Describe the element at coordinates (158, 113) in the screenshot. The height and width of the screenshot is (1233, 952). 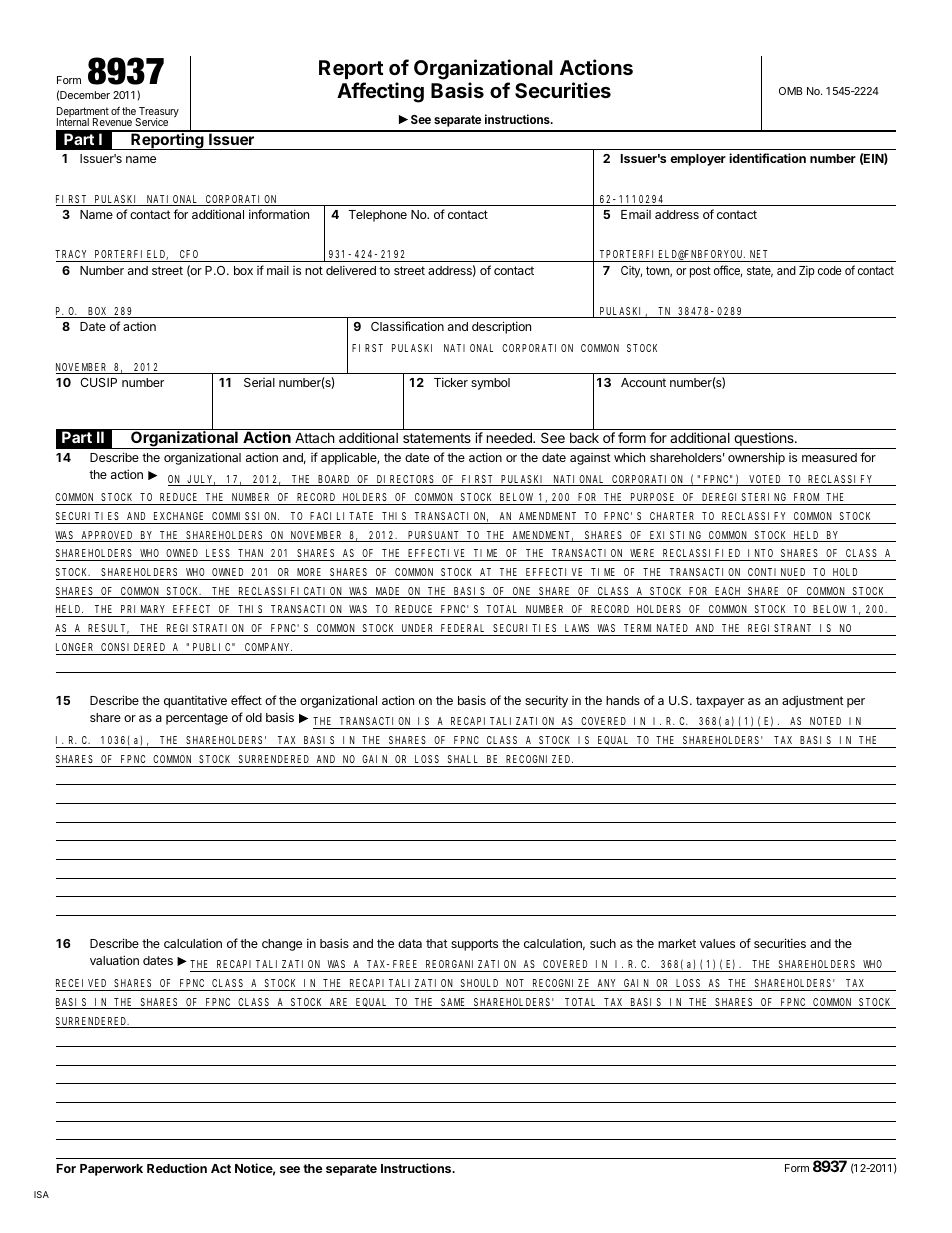
I see `Treasury` at that location.
